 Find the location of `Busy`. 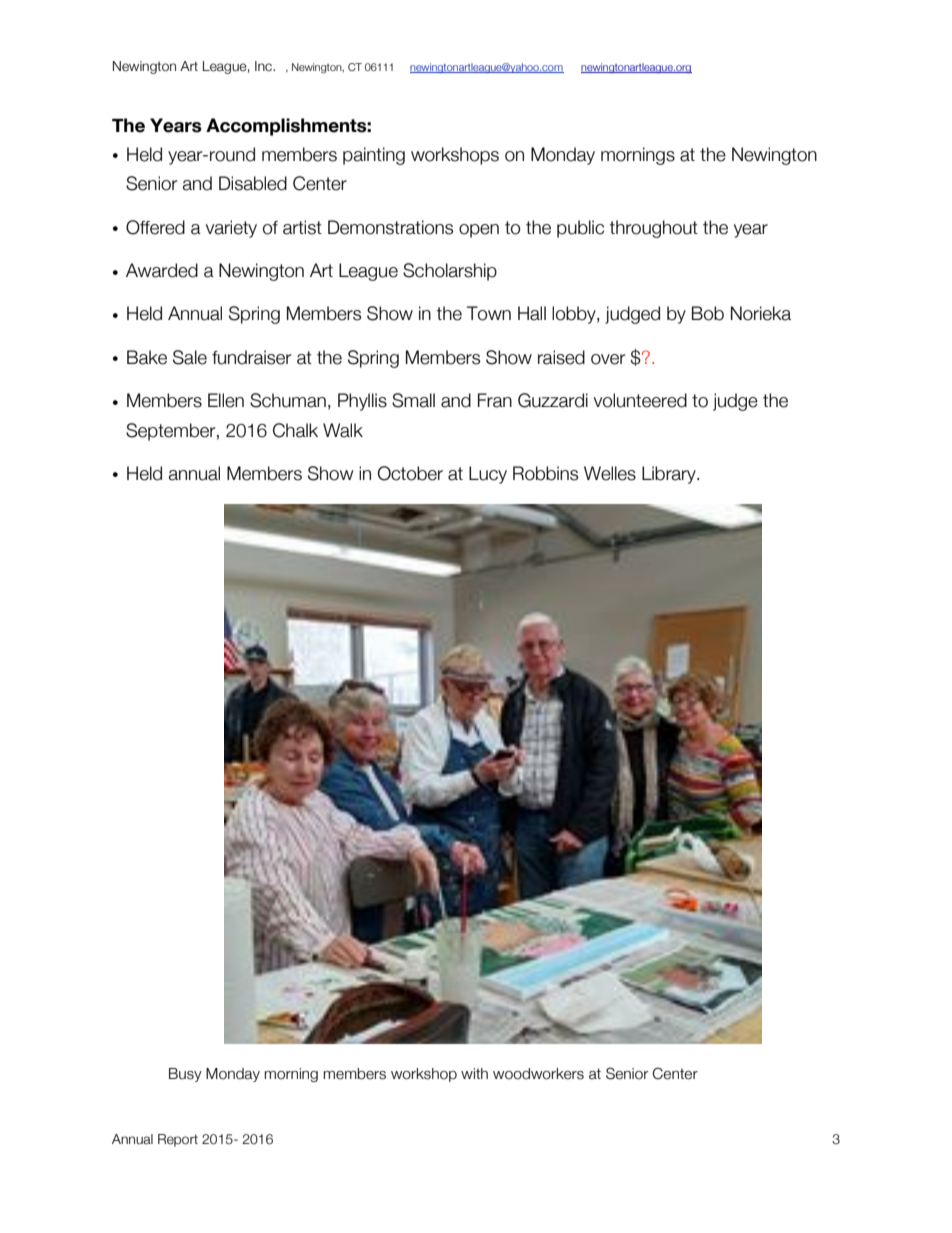

Busy is located at coordinates (185, 1075).
